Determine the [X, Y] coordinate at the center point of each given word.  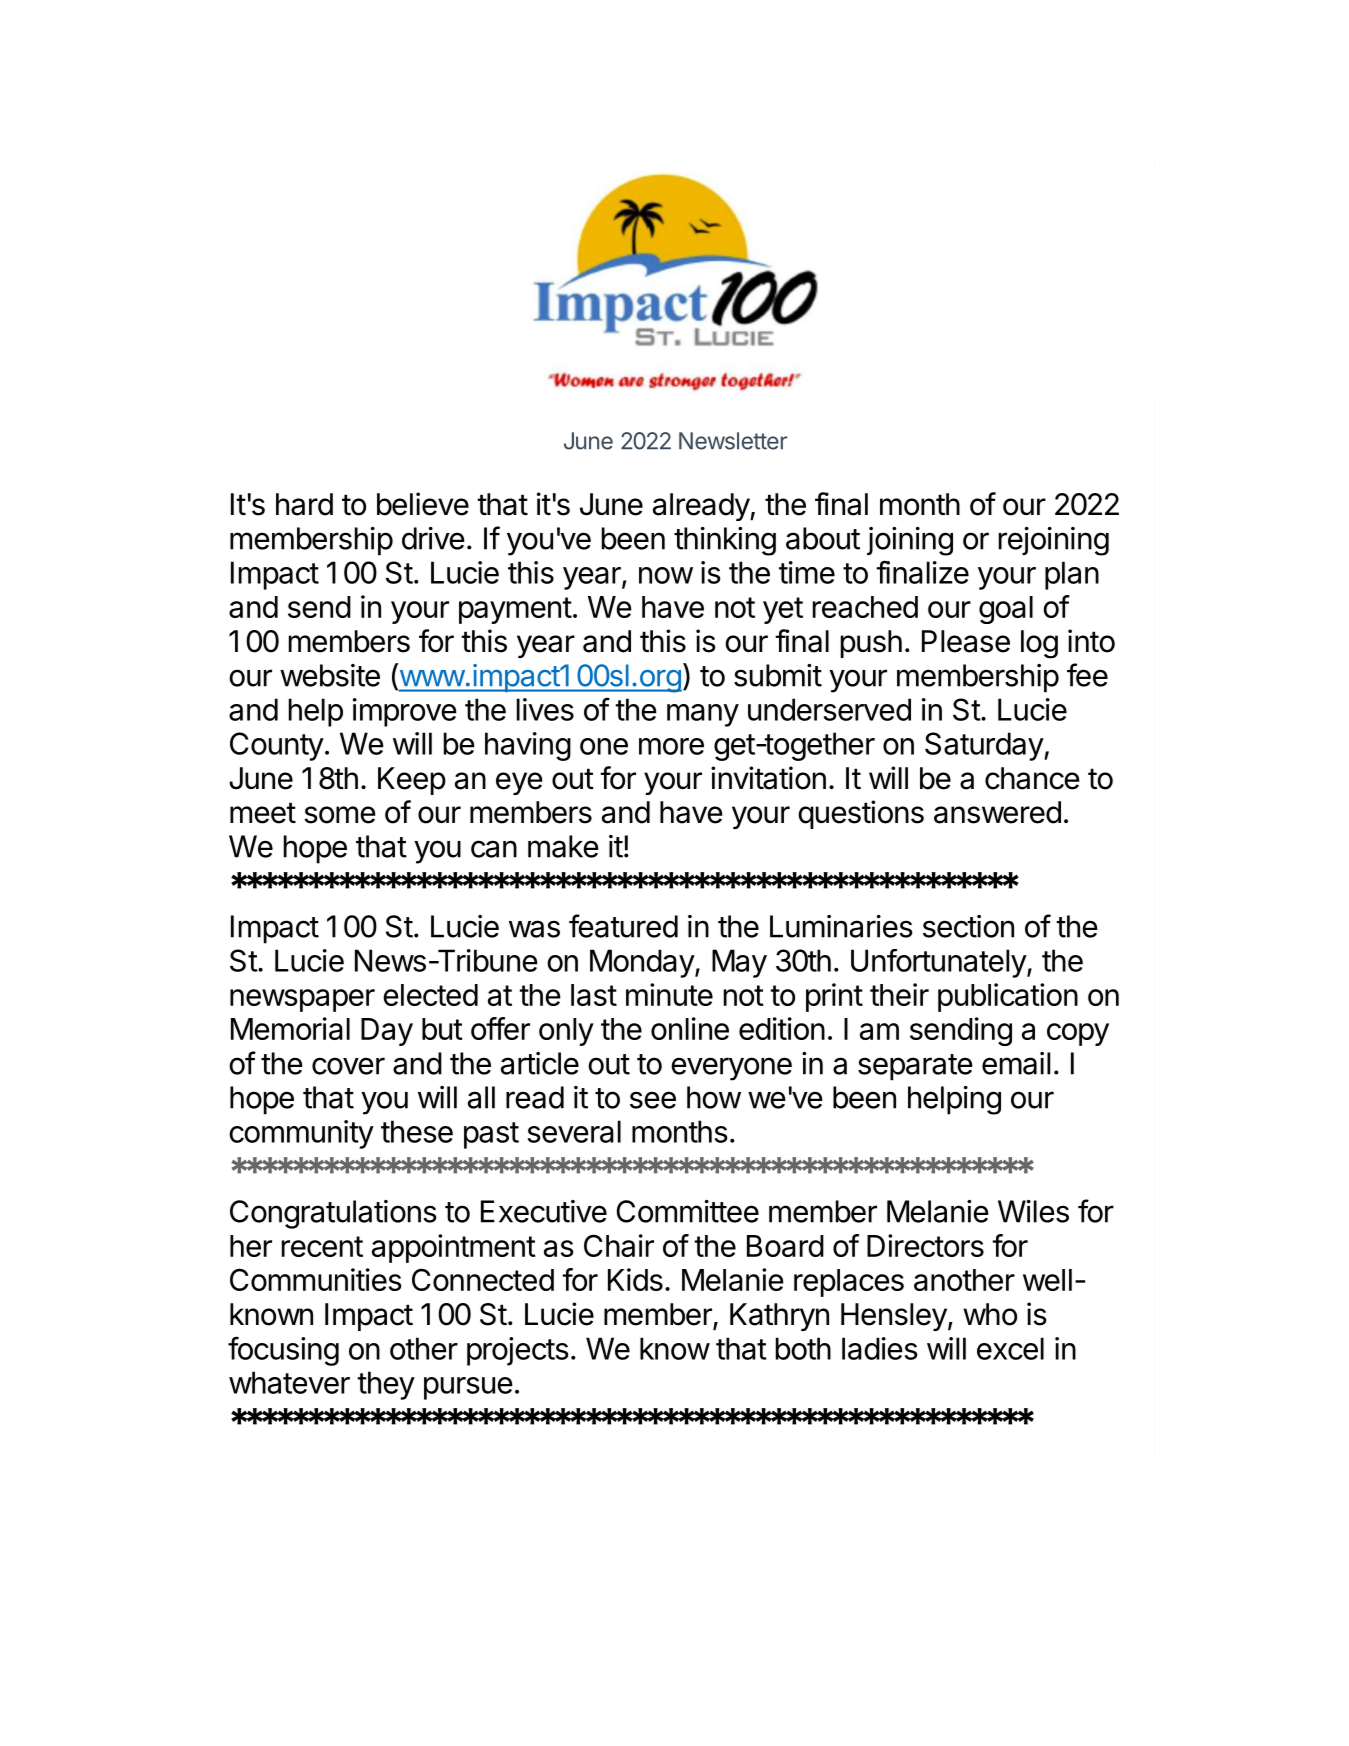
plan [1072, 575]
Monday [643, 963]
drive [433, 538]
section [968, 926]
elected [430, 995]
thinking [725, 541]
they [386, 1385]
